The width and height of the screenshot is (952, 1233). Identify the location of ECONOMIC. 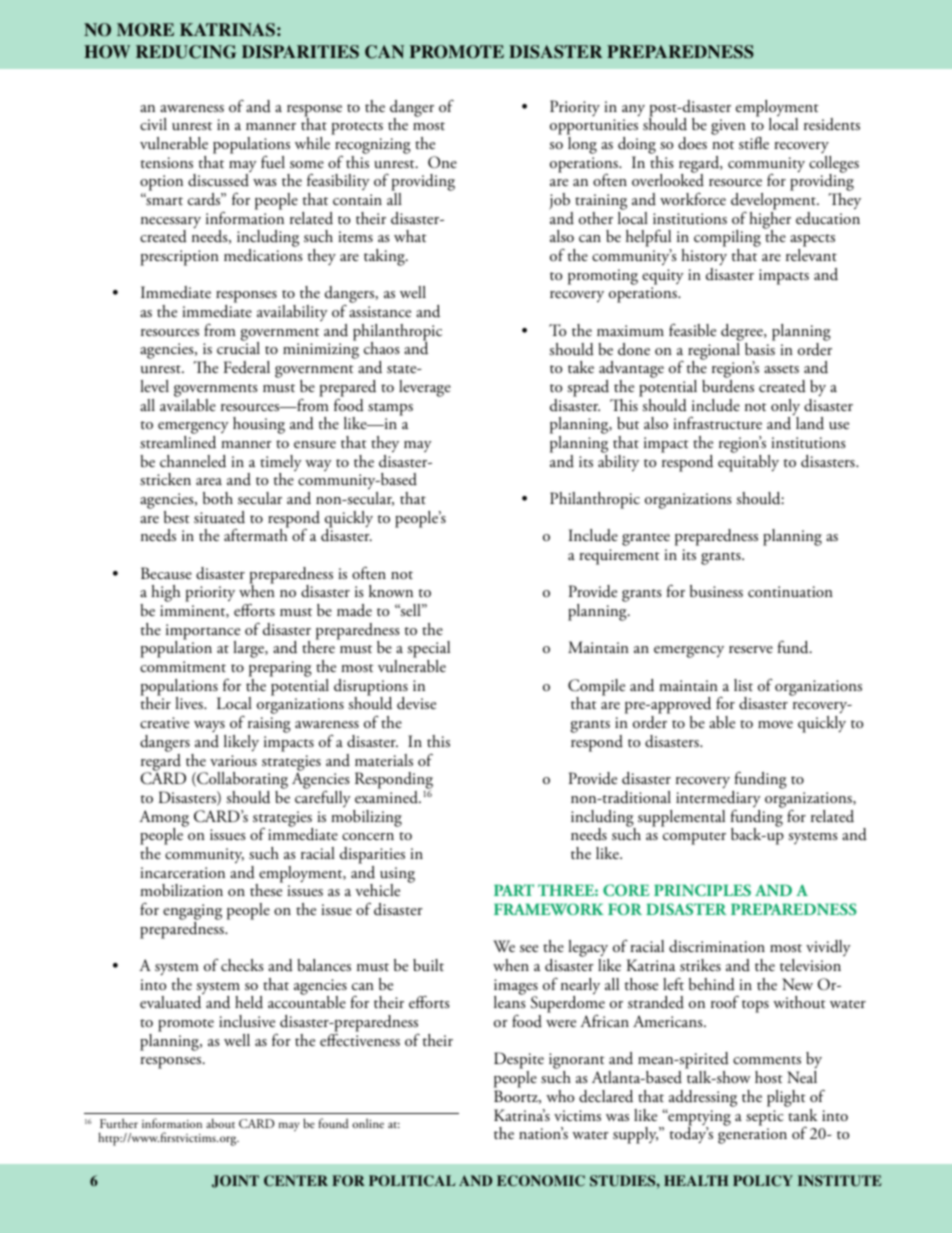
(541, 1181).
